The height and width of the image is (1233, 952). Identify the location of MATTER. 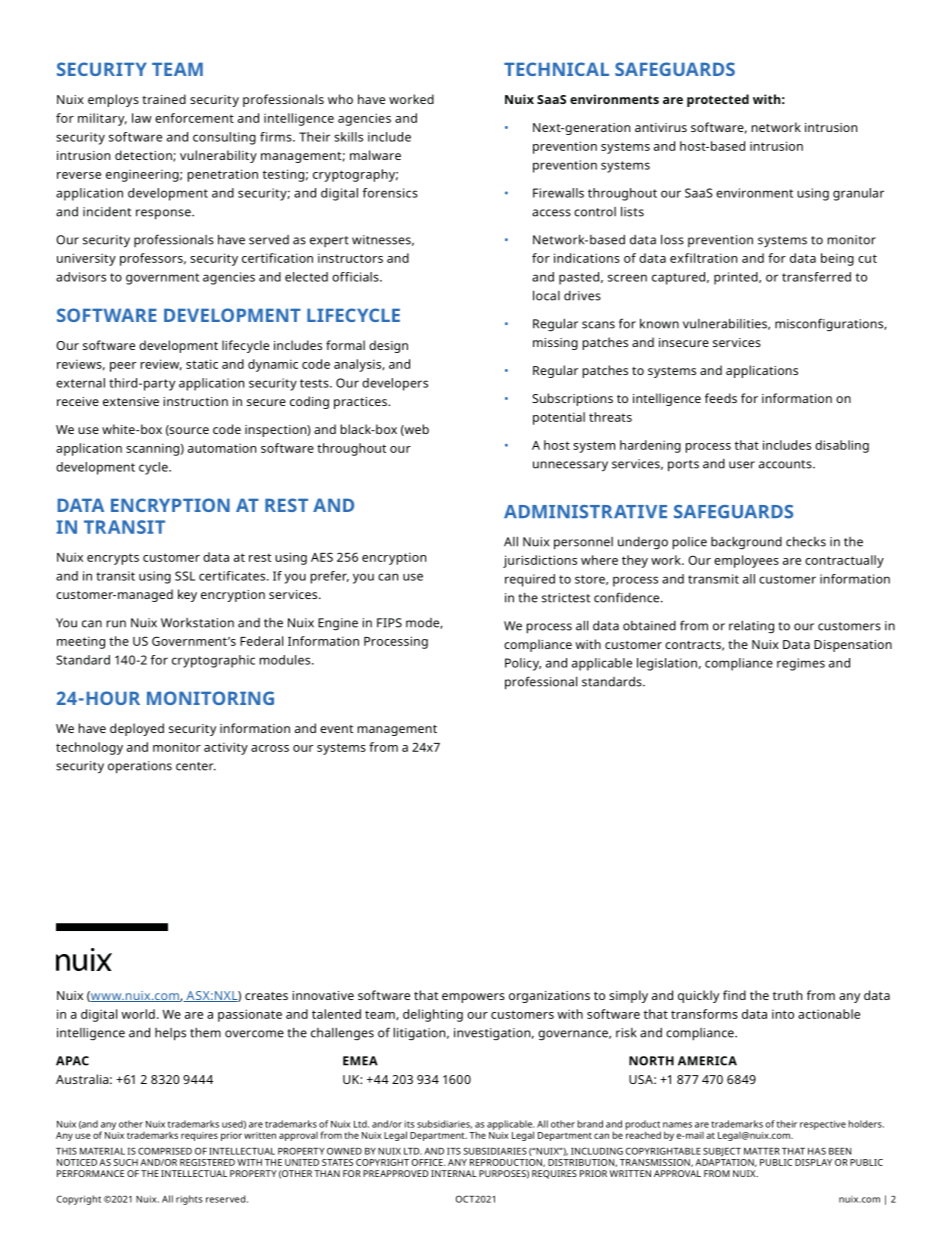
(762, 1151).
